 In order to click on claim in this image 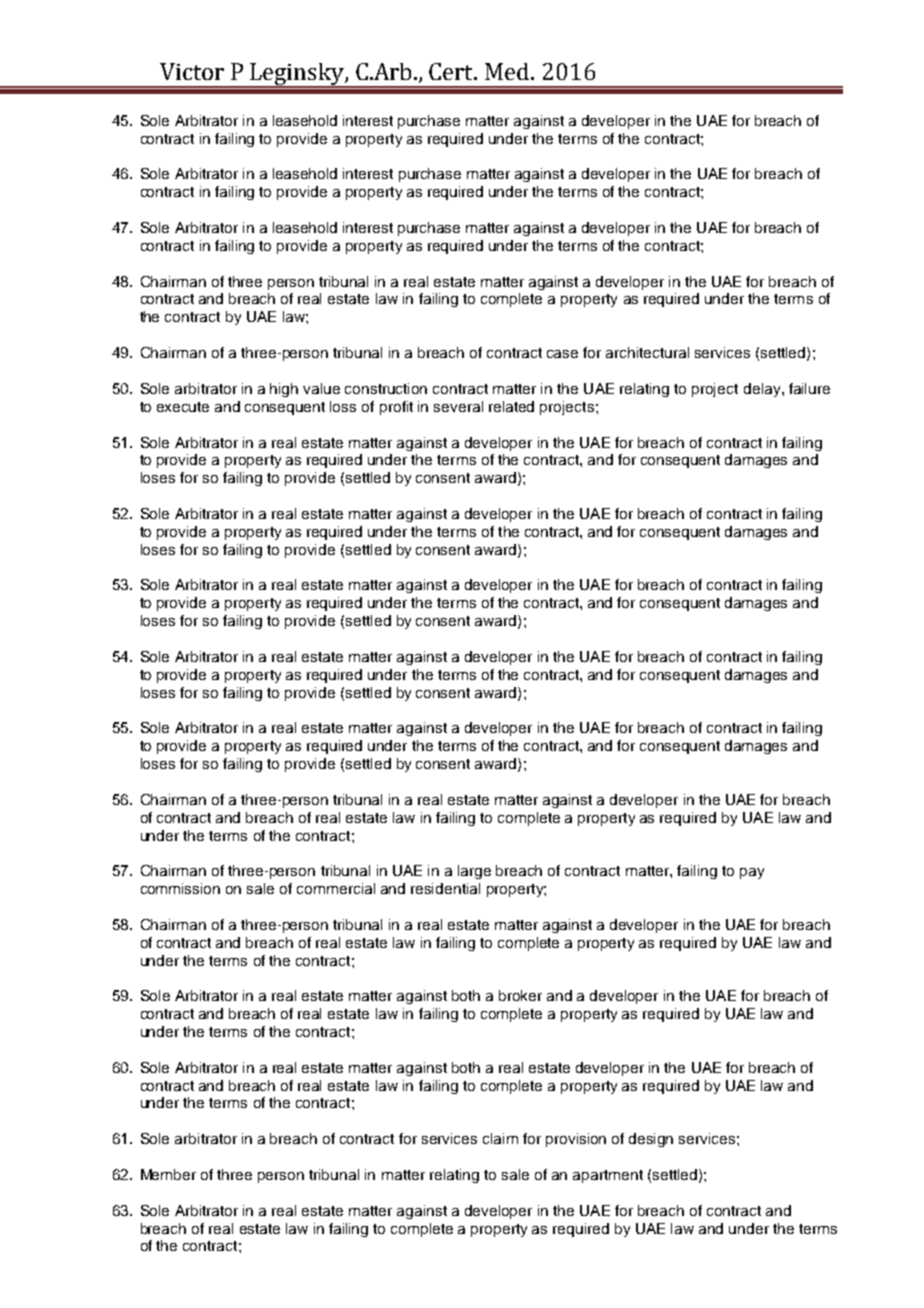, I will do `click(500, 1138)`.
